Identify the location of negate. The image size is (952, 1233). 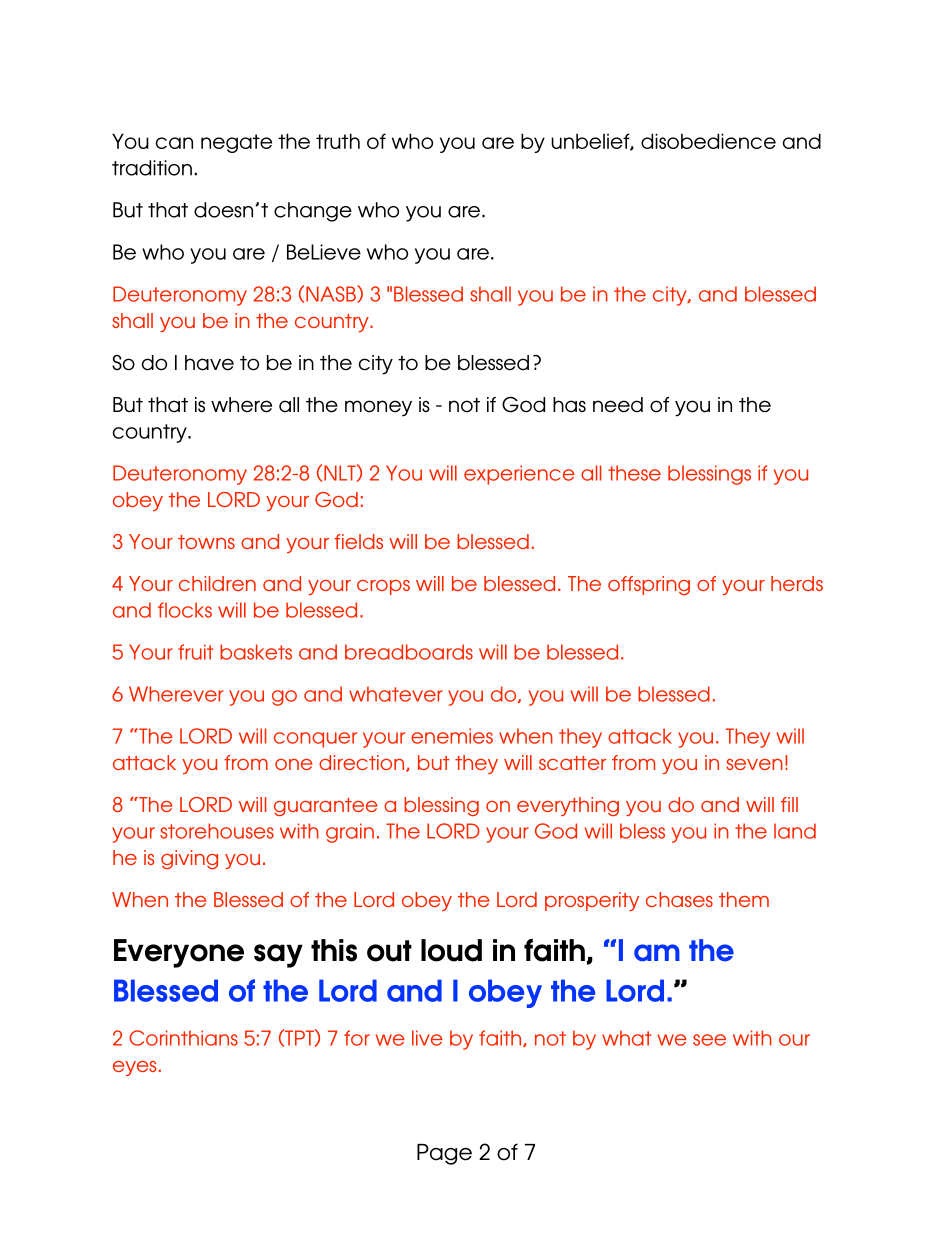
(236, 143).
